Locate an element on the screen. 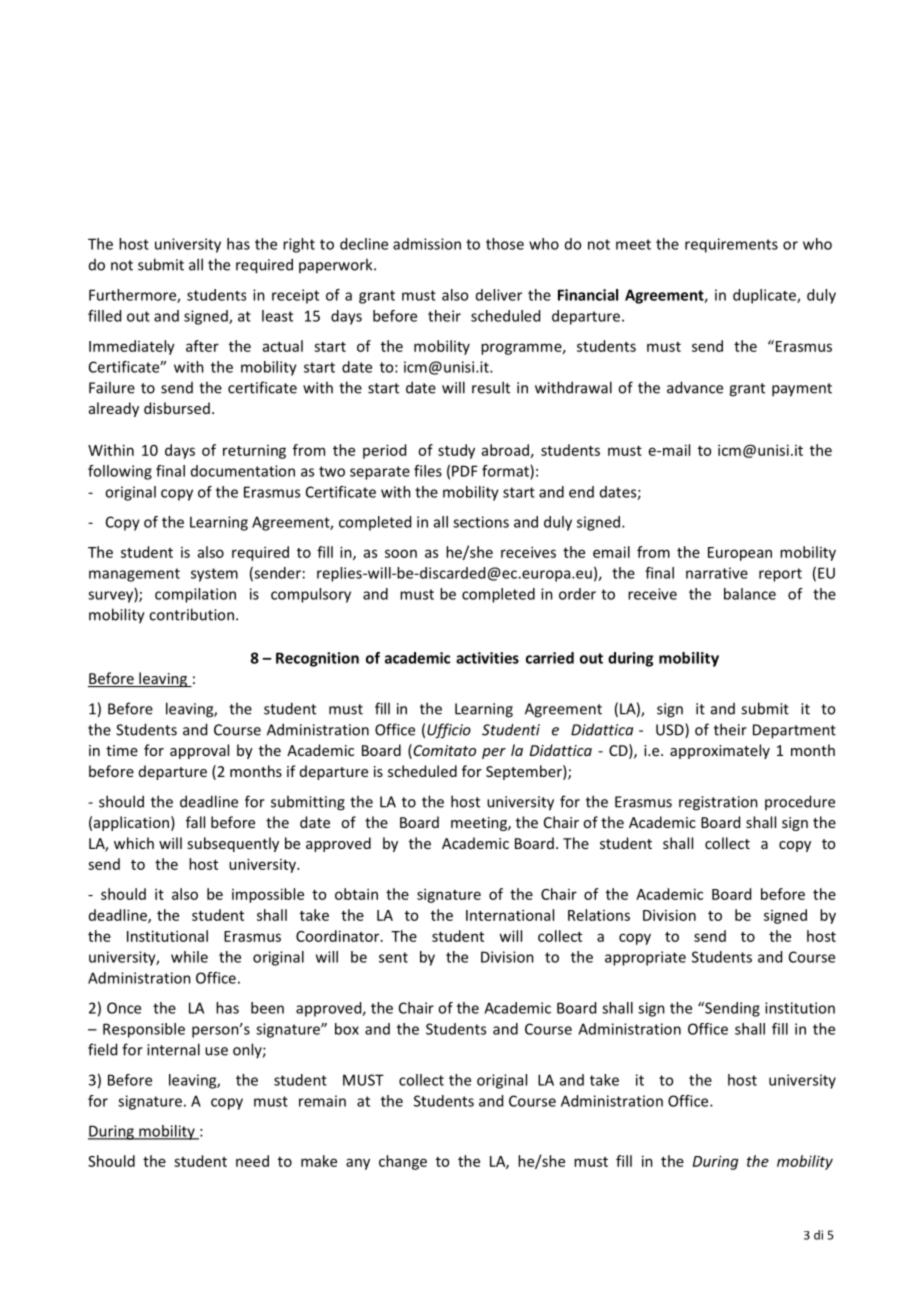  activities is located at coordinates (487, 658).
